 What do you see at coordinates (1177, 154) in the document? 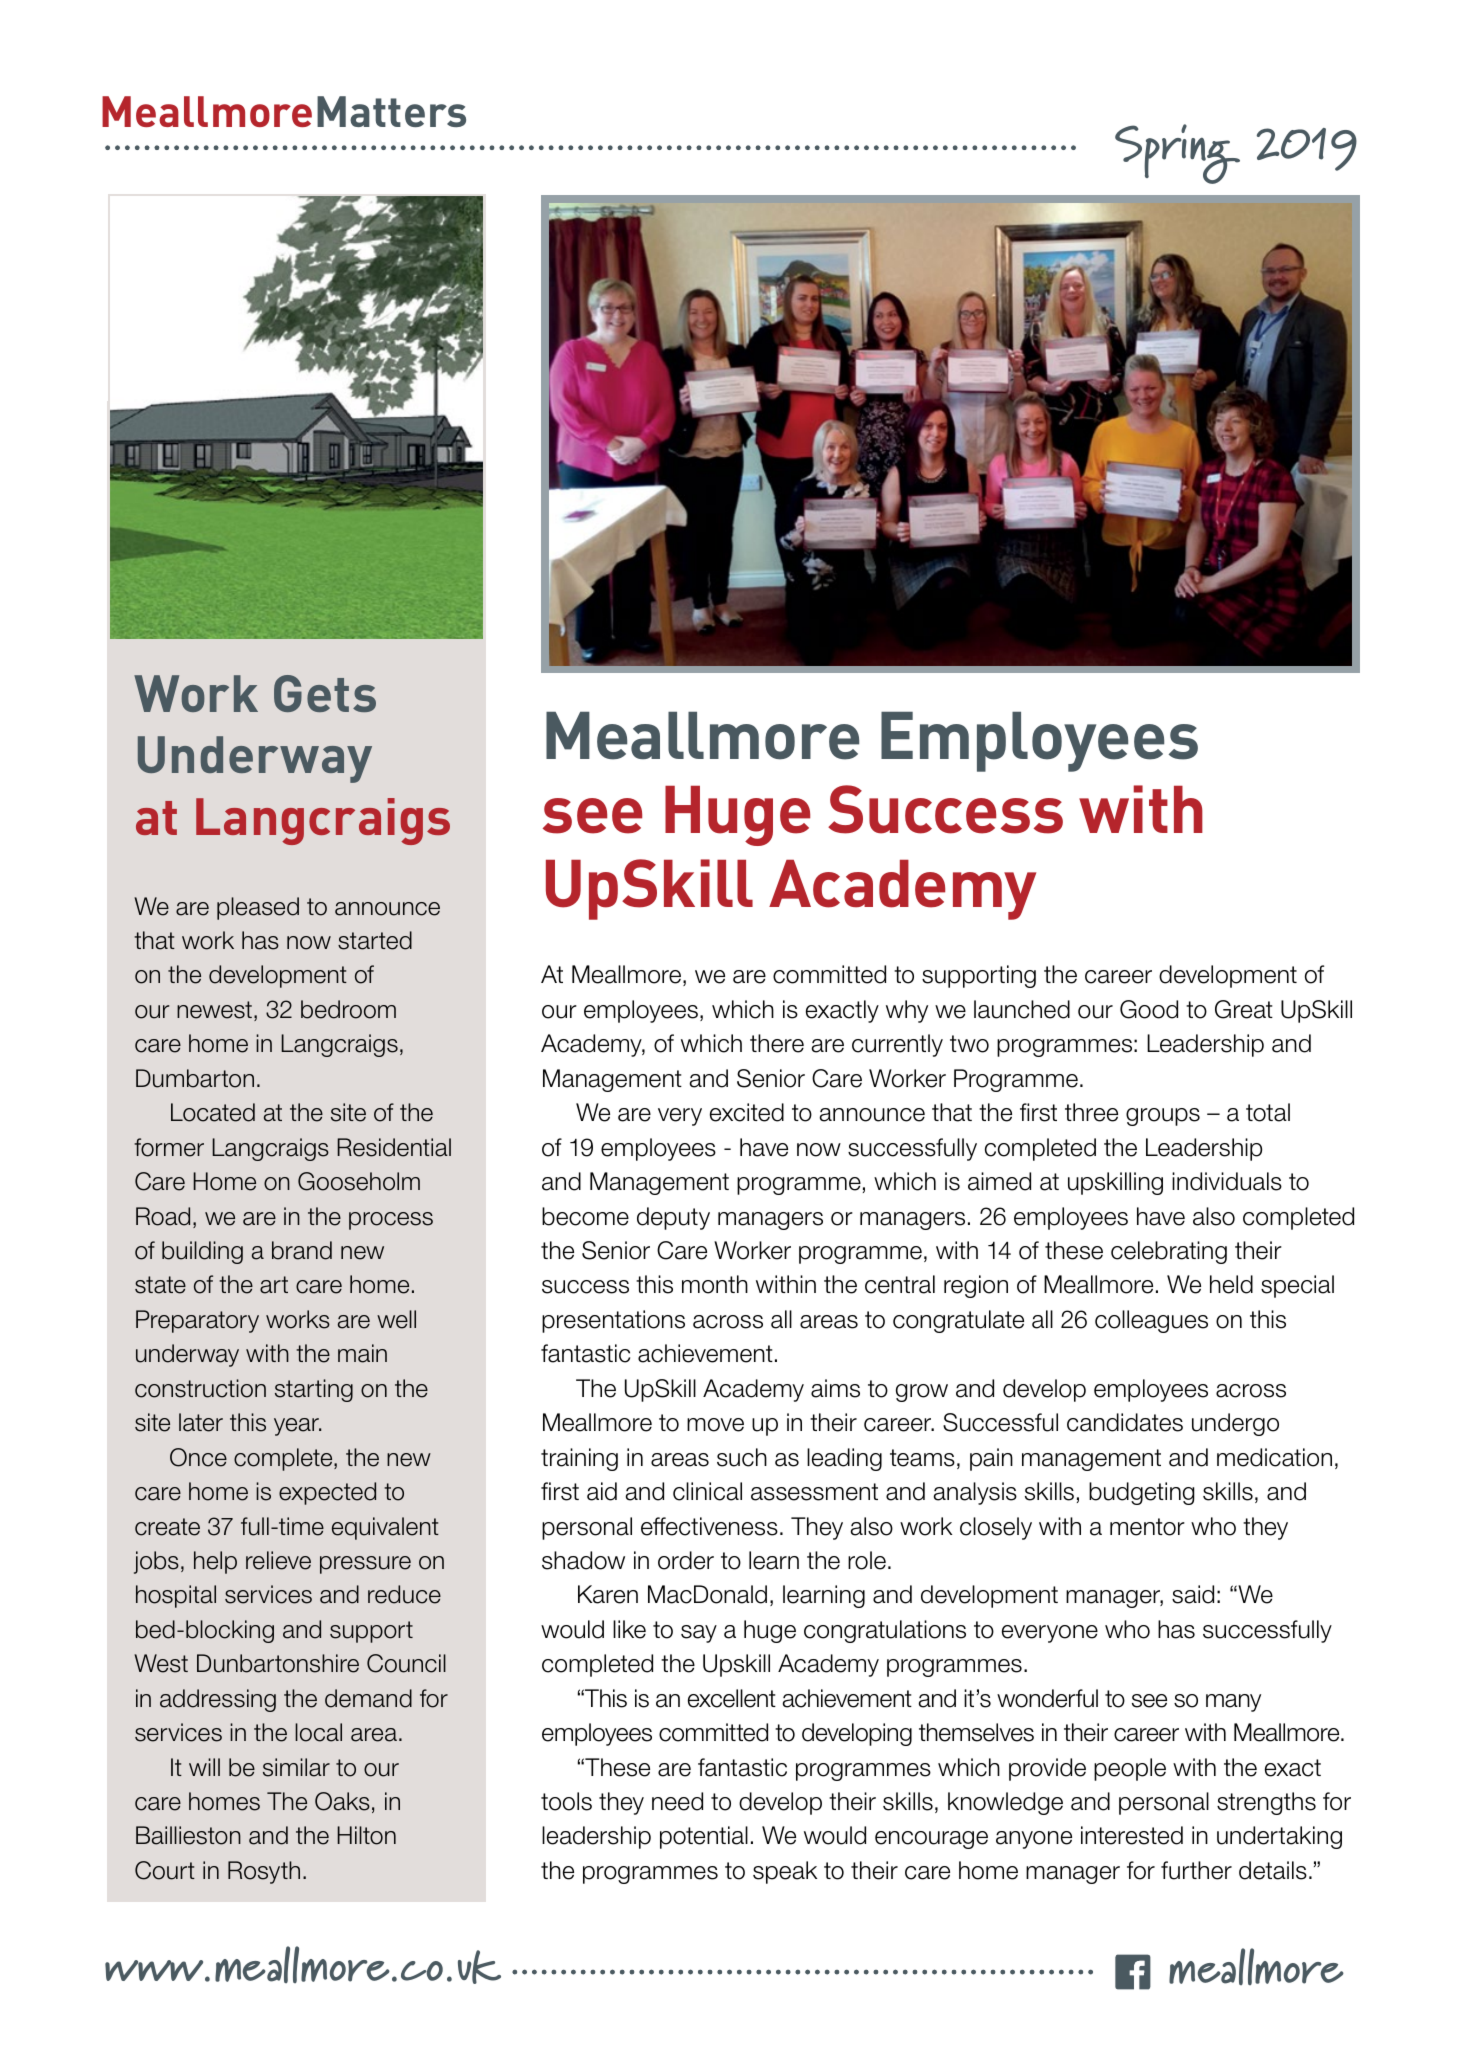
I see `Spring` at bounding box center [1177, 154].
